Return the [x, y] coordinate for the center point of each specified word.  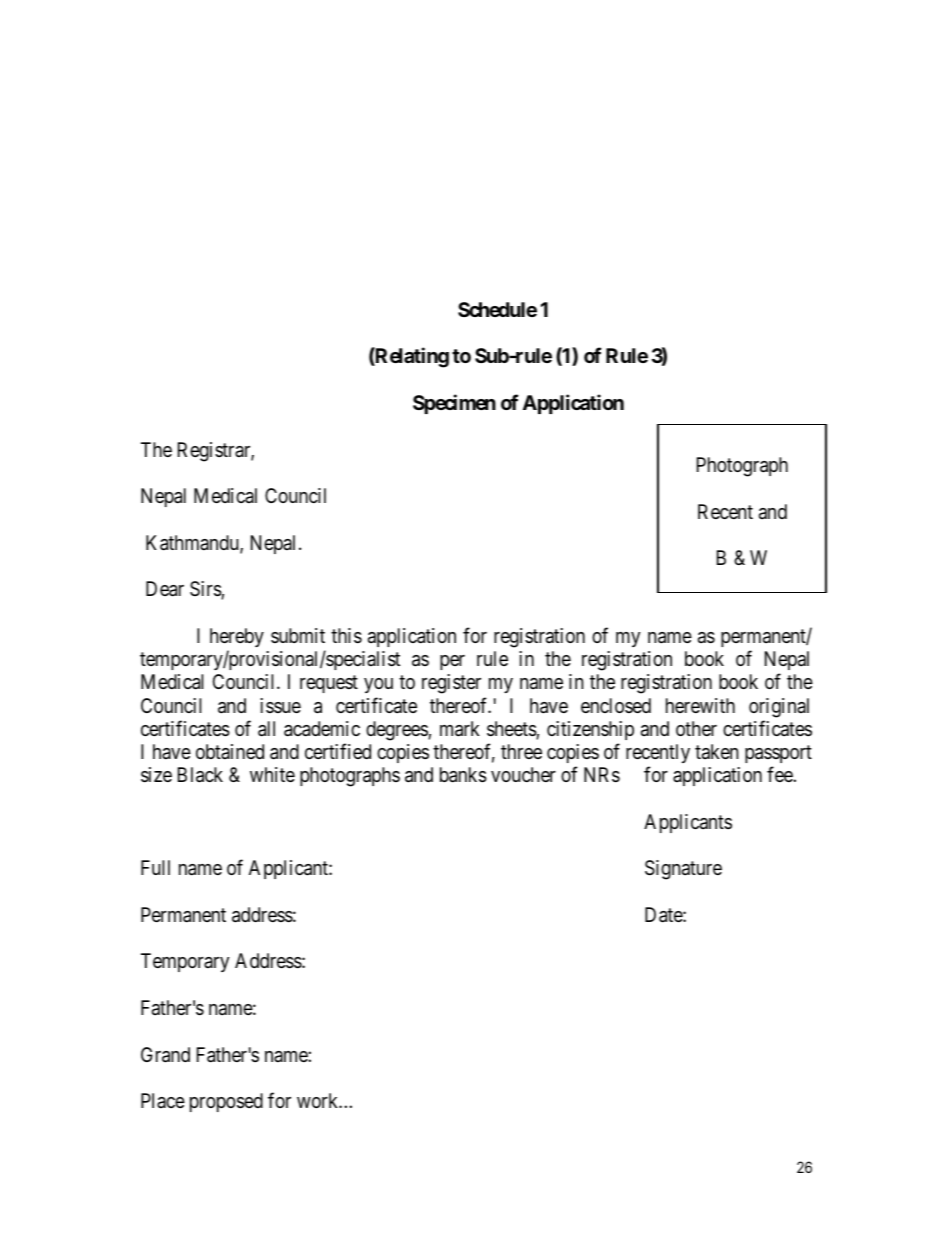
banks [463, 775]
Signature [683, 870]
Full [155, 867]
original [779, 708]
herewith [700, 705]
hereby [237, 637]
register [451, 684]
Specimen [454, 404]
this [346, 636]
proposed [226, 1102]
